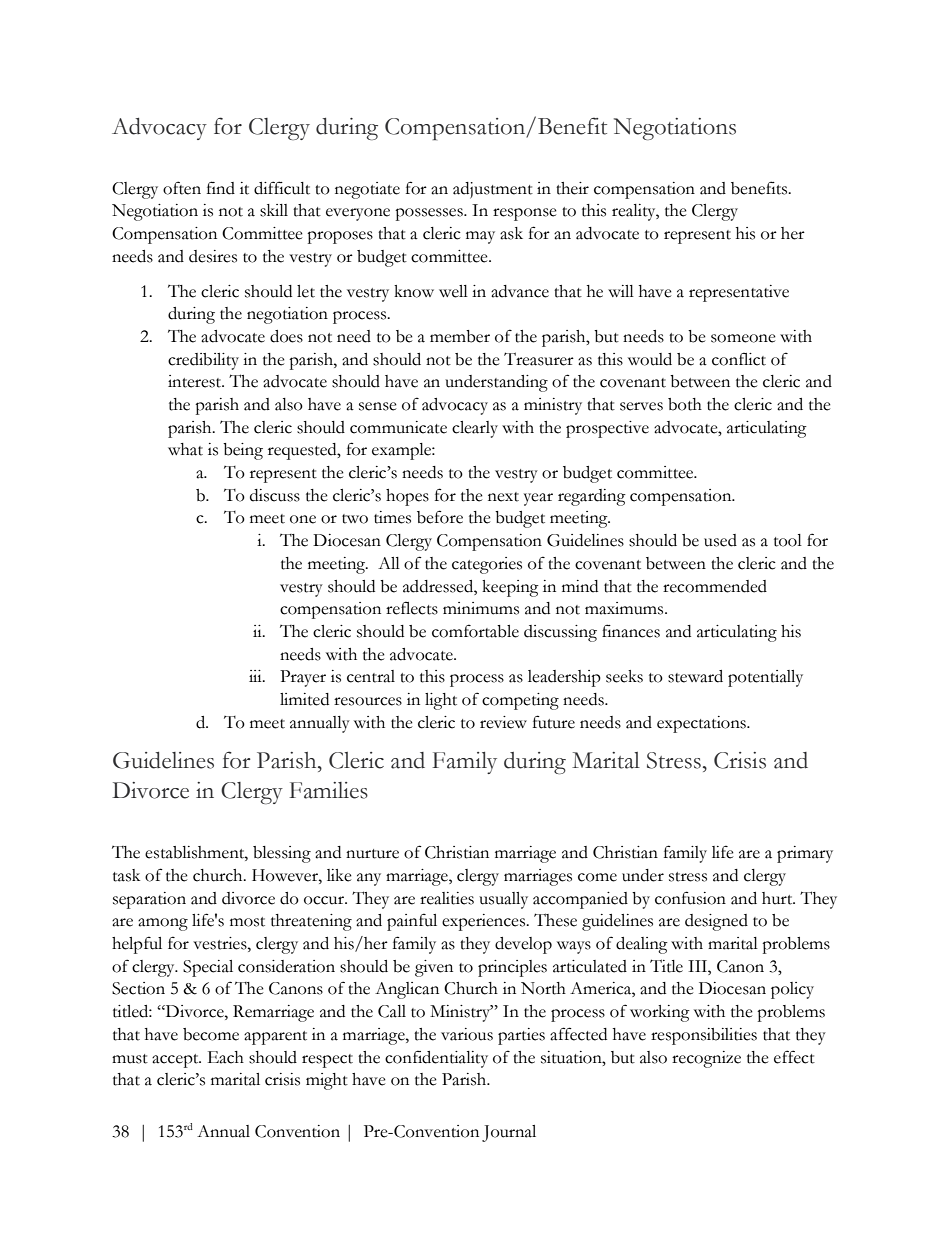 This page has width=952, height=1233. I want to click on find, so click(221, 188).
